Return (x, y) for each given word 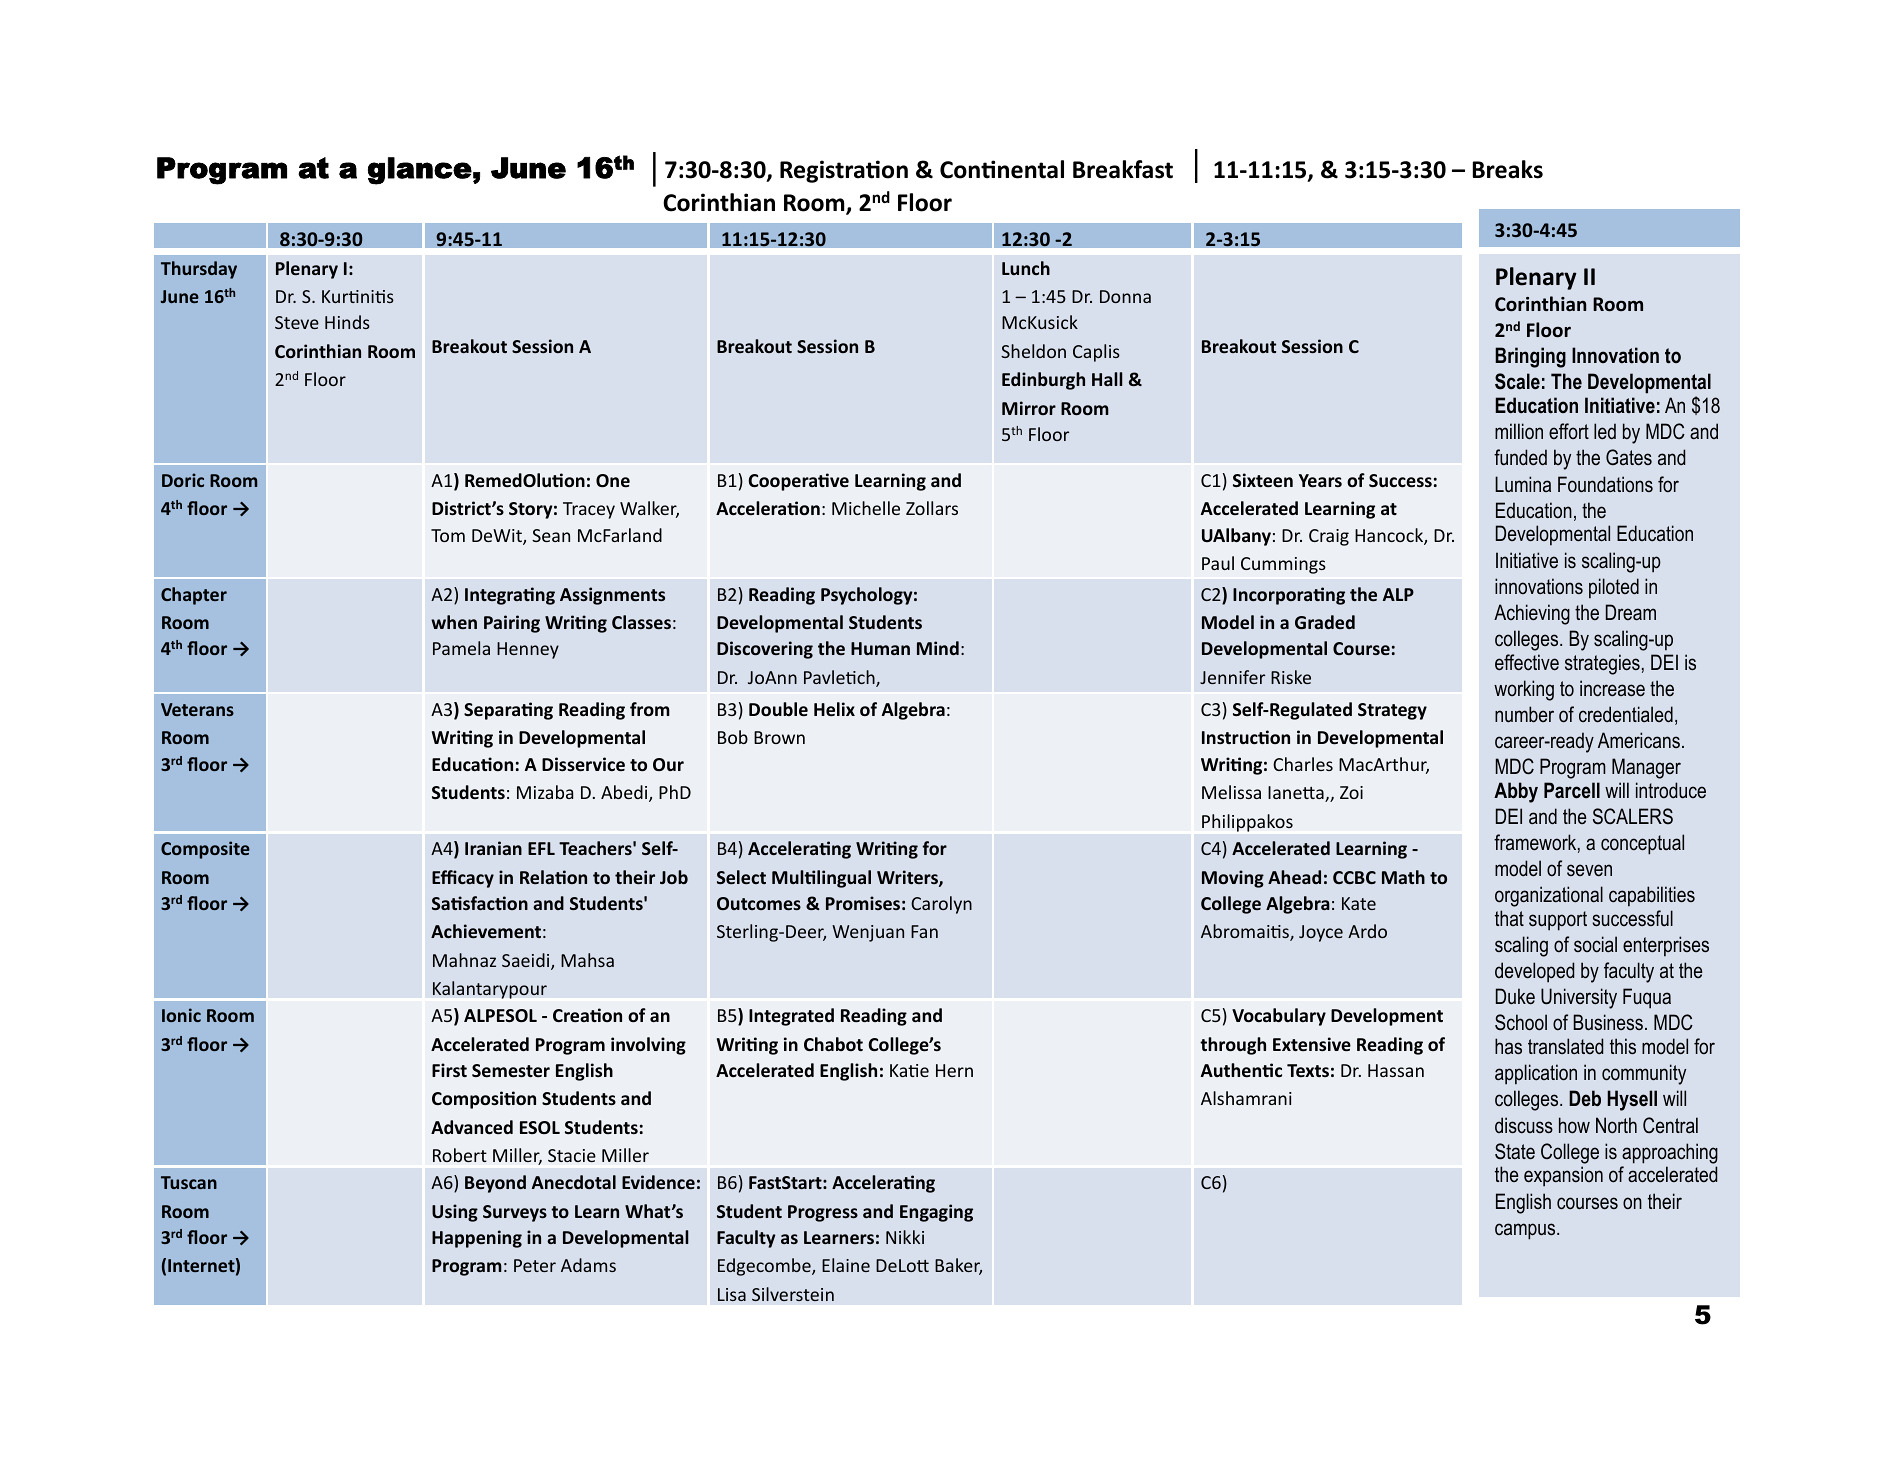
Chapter (194, 596)
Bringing (1530, 357)
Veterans (197, 709)
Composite (205, 850)
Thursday (199, 270)
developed (1534, 972)
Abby (1516, 792)
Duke (1515, 996)
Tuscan (189, 1182)
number (1524, 714)
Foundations (1605, 484)
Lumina (1523, 484)
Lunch (1026, 268)
